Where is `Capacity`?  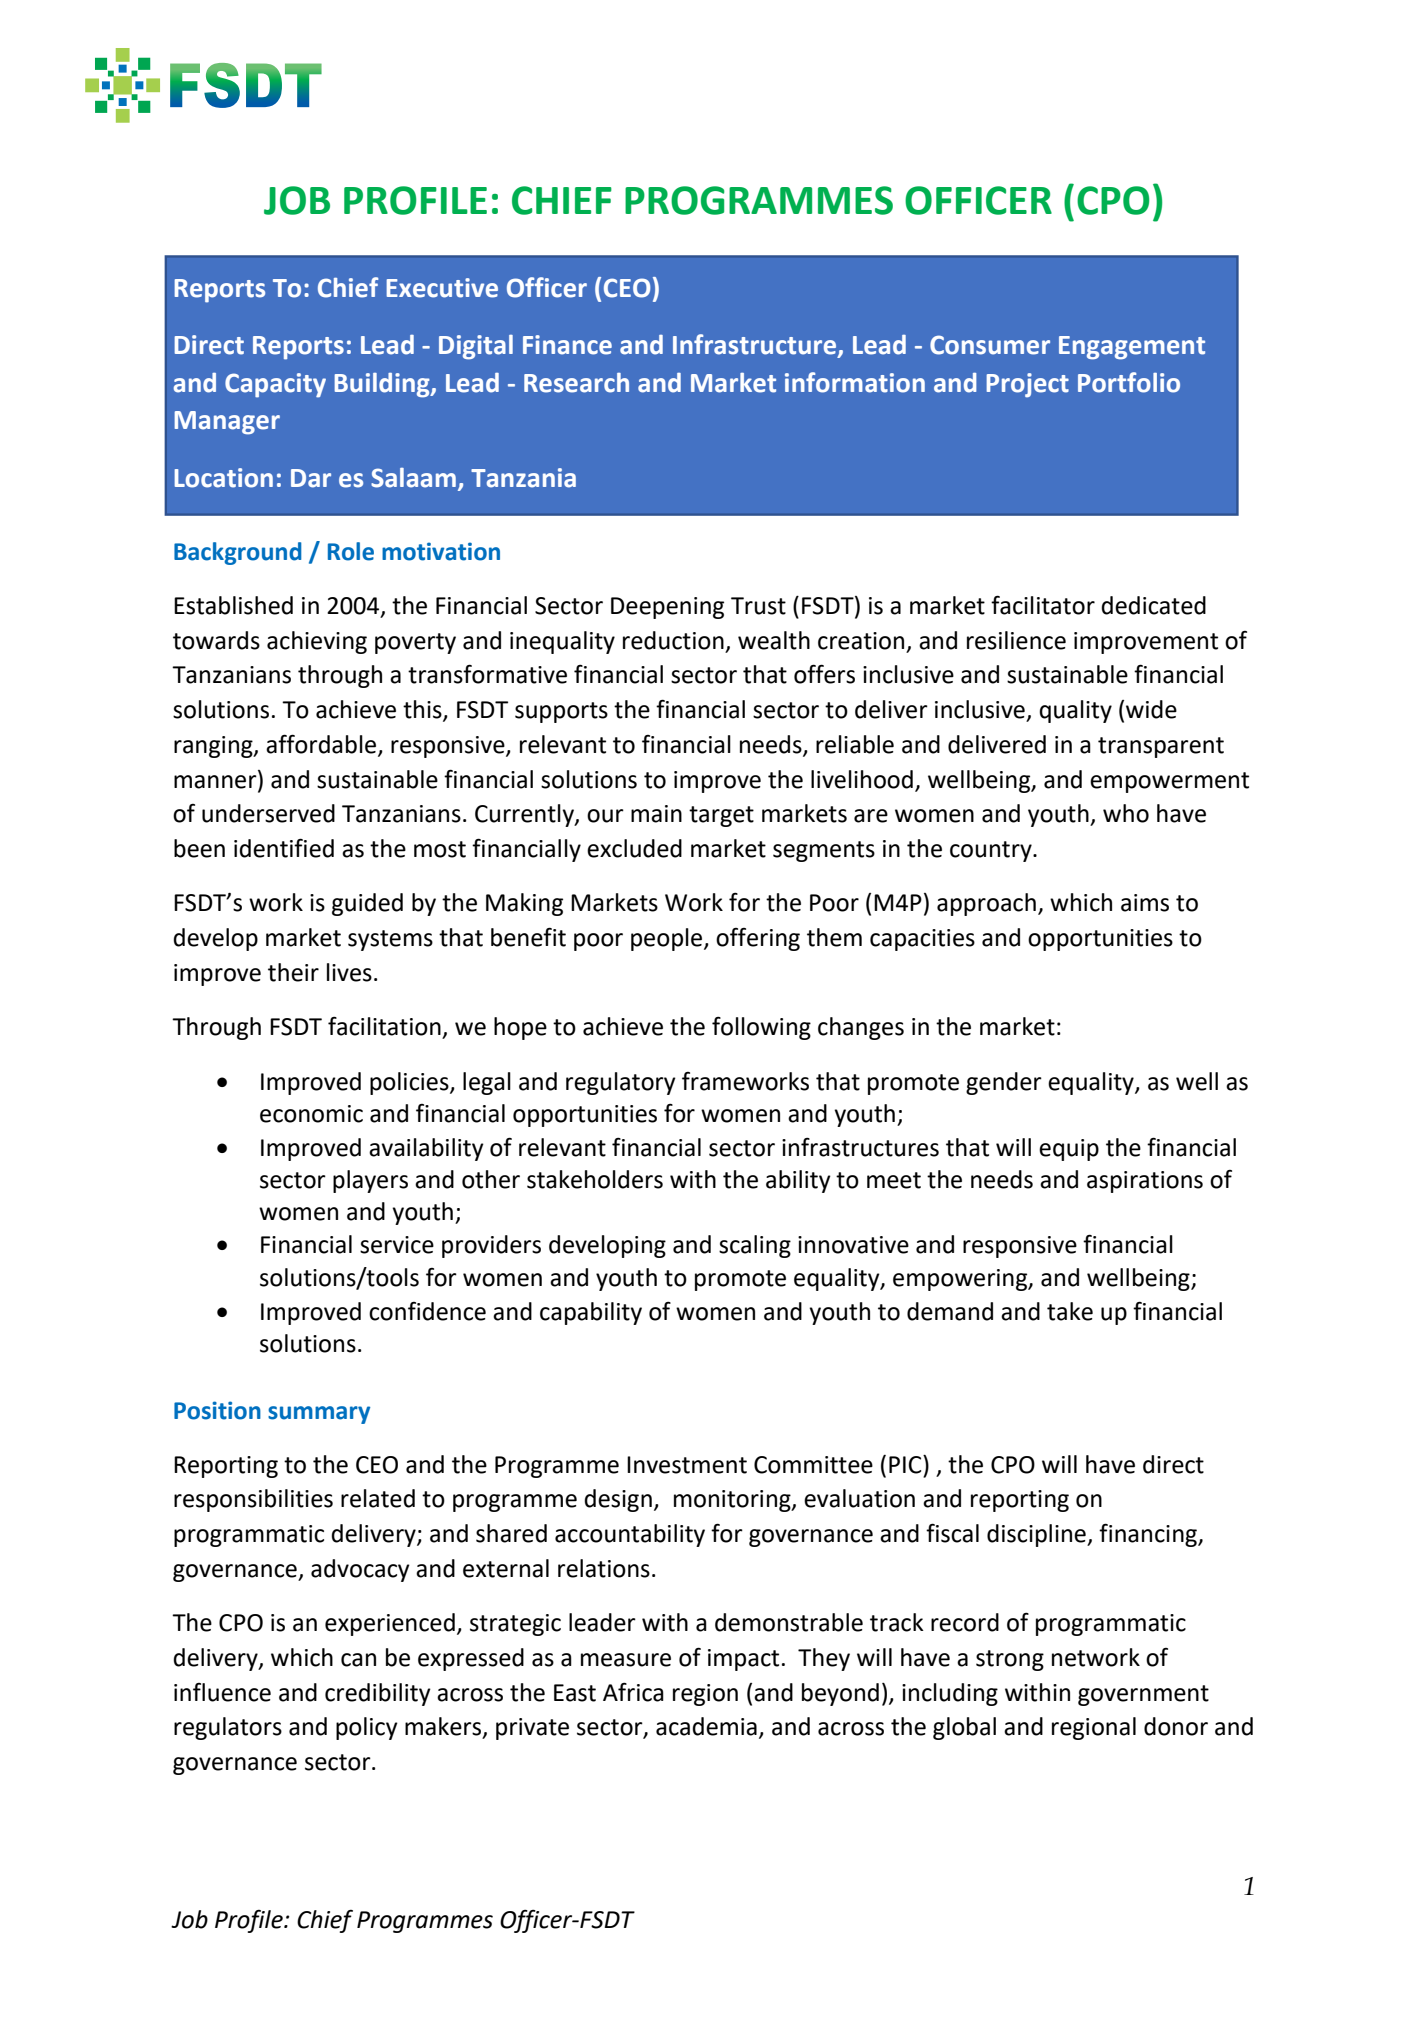 Capacity is located at coordinates (275, 385).
